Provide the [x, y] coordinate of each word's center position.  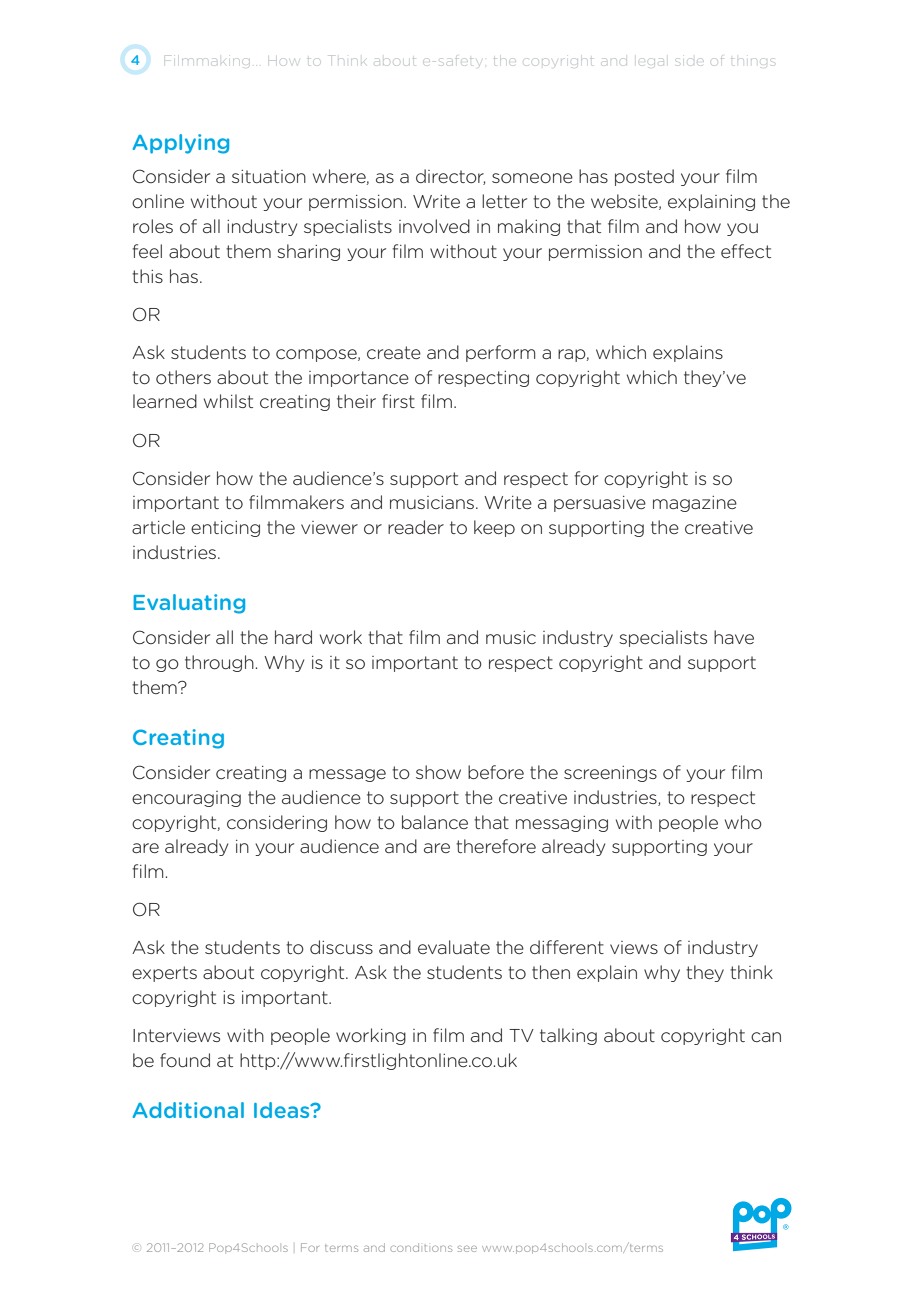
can [766, 1037]
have [734, 637]
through [219, 663]
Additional [188, 1110]
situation [269, 176]
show [438, 772]
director [450, 177]
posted [644, 177]
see [467, 1249]
